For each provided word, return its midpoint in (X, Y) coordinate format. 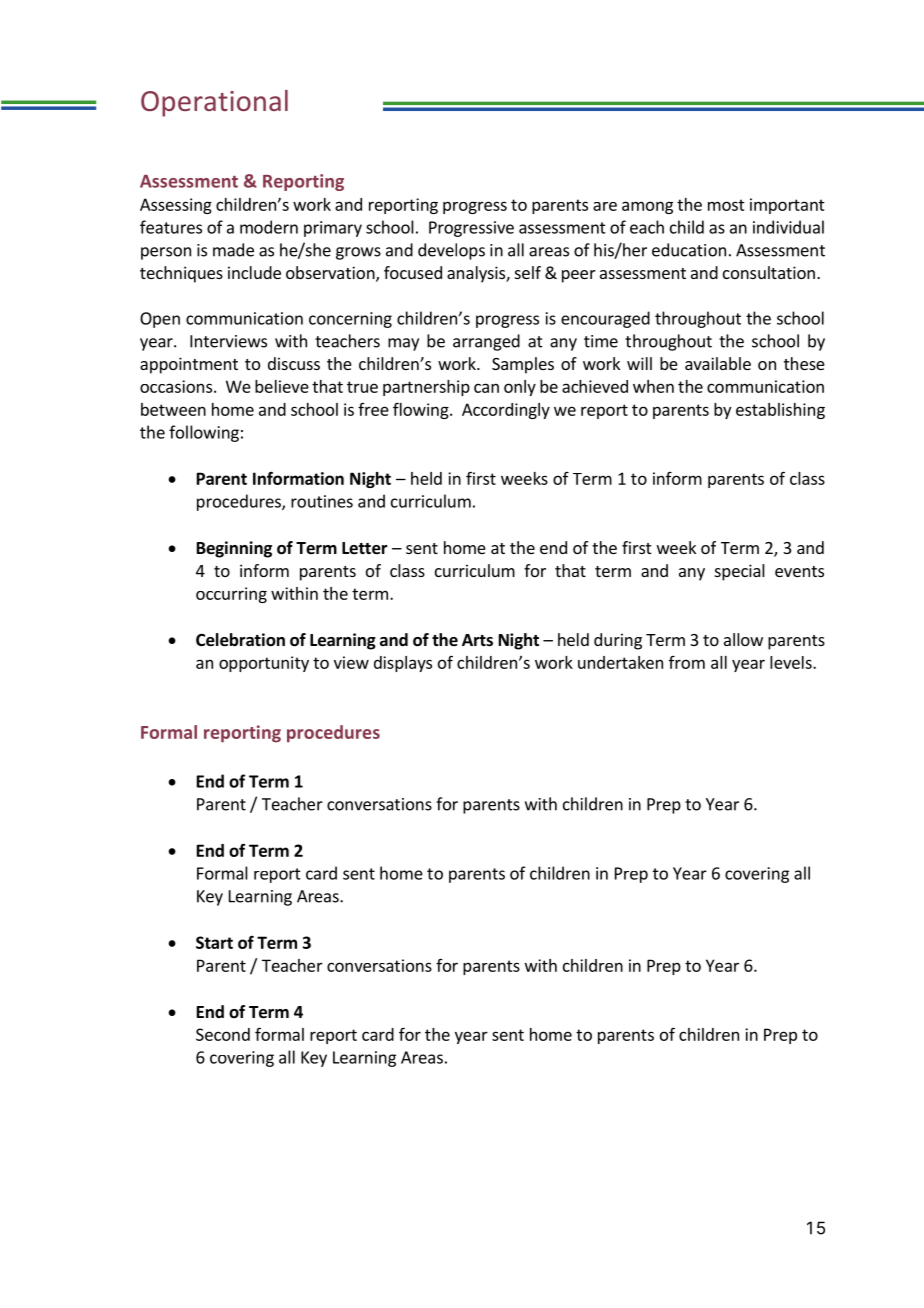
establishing (780, 411)
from (687, 662)
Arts (477, 640)
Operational (214, 103)
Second (223, 1034)
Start (214, 942)
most (726, 205)
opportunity (264, 664)
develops (451, 251)
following (204, 433)
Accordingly (506, 411)
